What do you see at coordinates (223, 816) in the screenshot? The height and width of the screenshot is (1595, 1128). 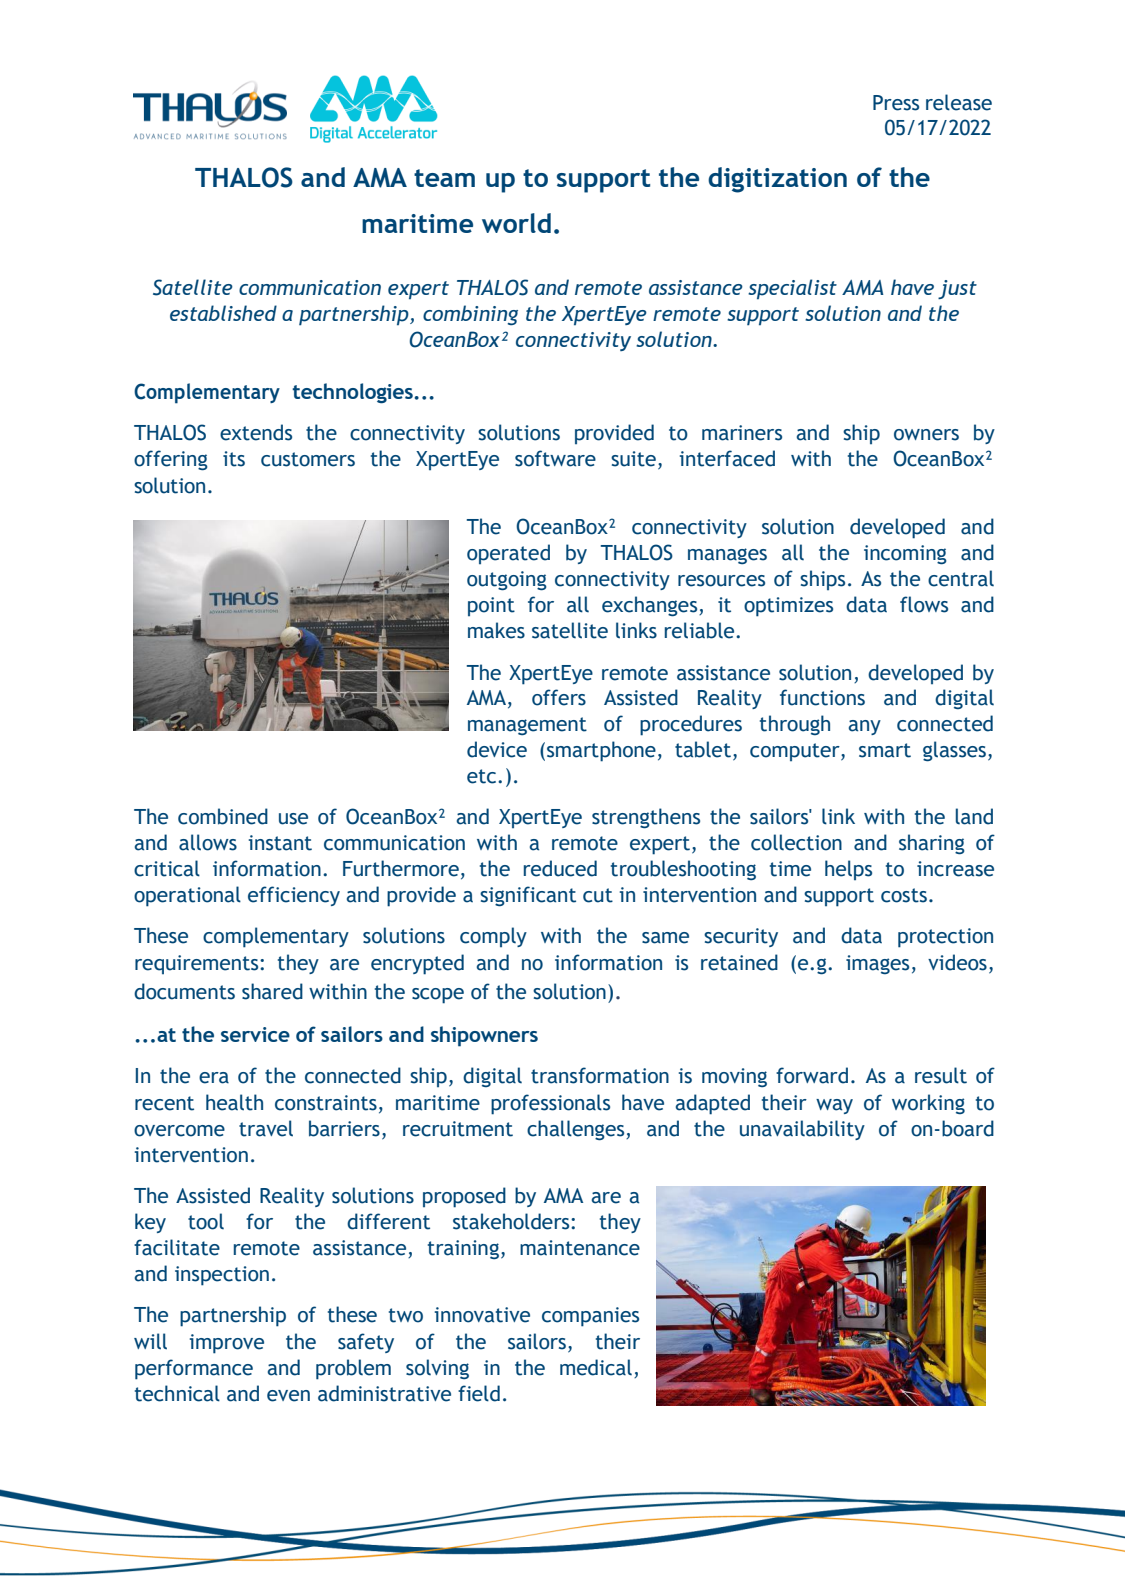 I see `combined` at bounding box center [223, 816].
